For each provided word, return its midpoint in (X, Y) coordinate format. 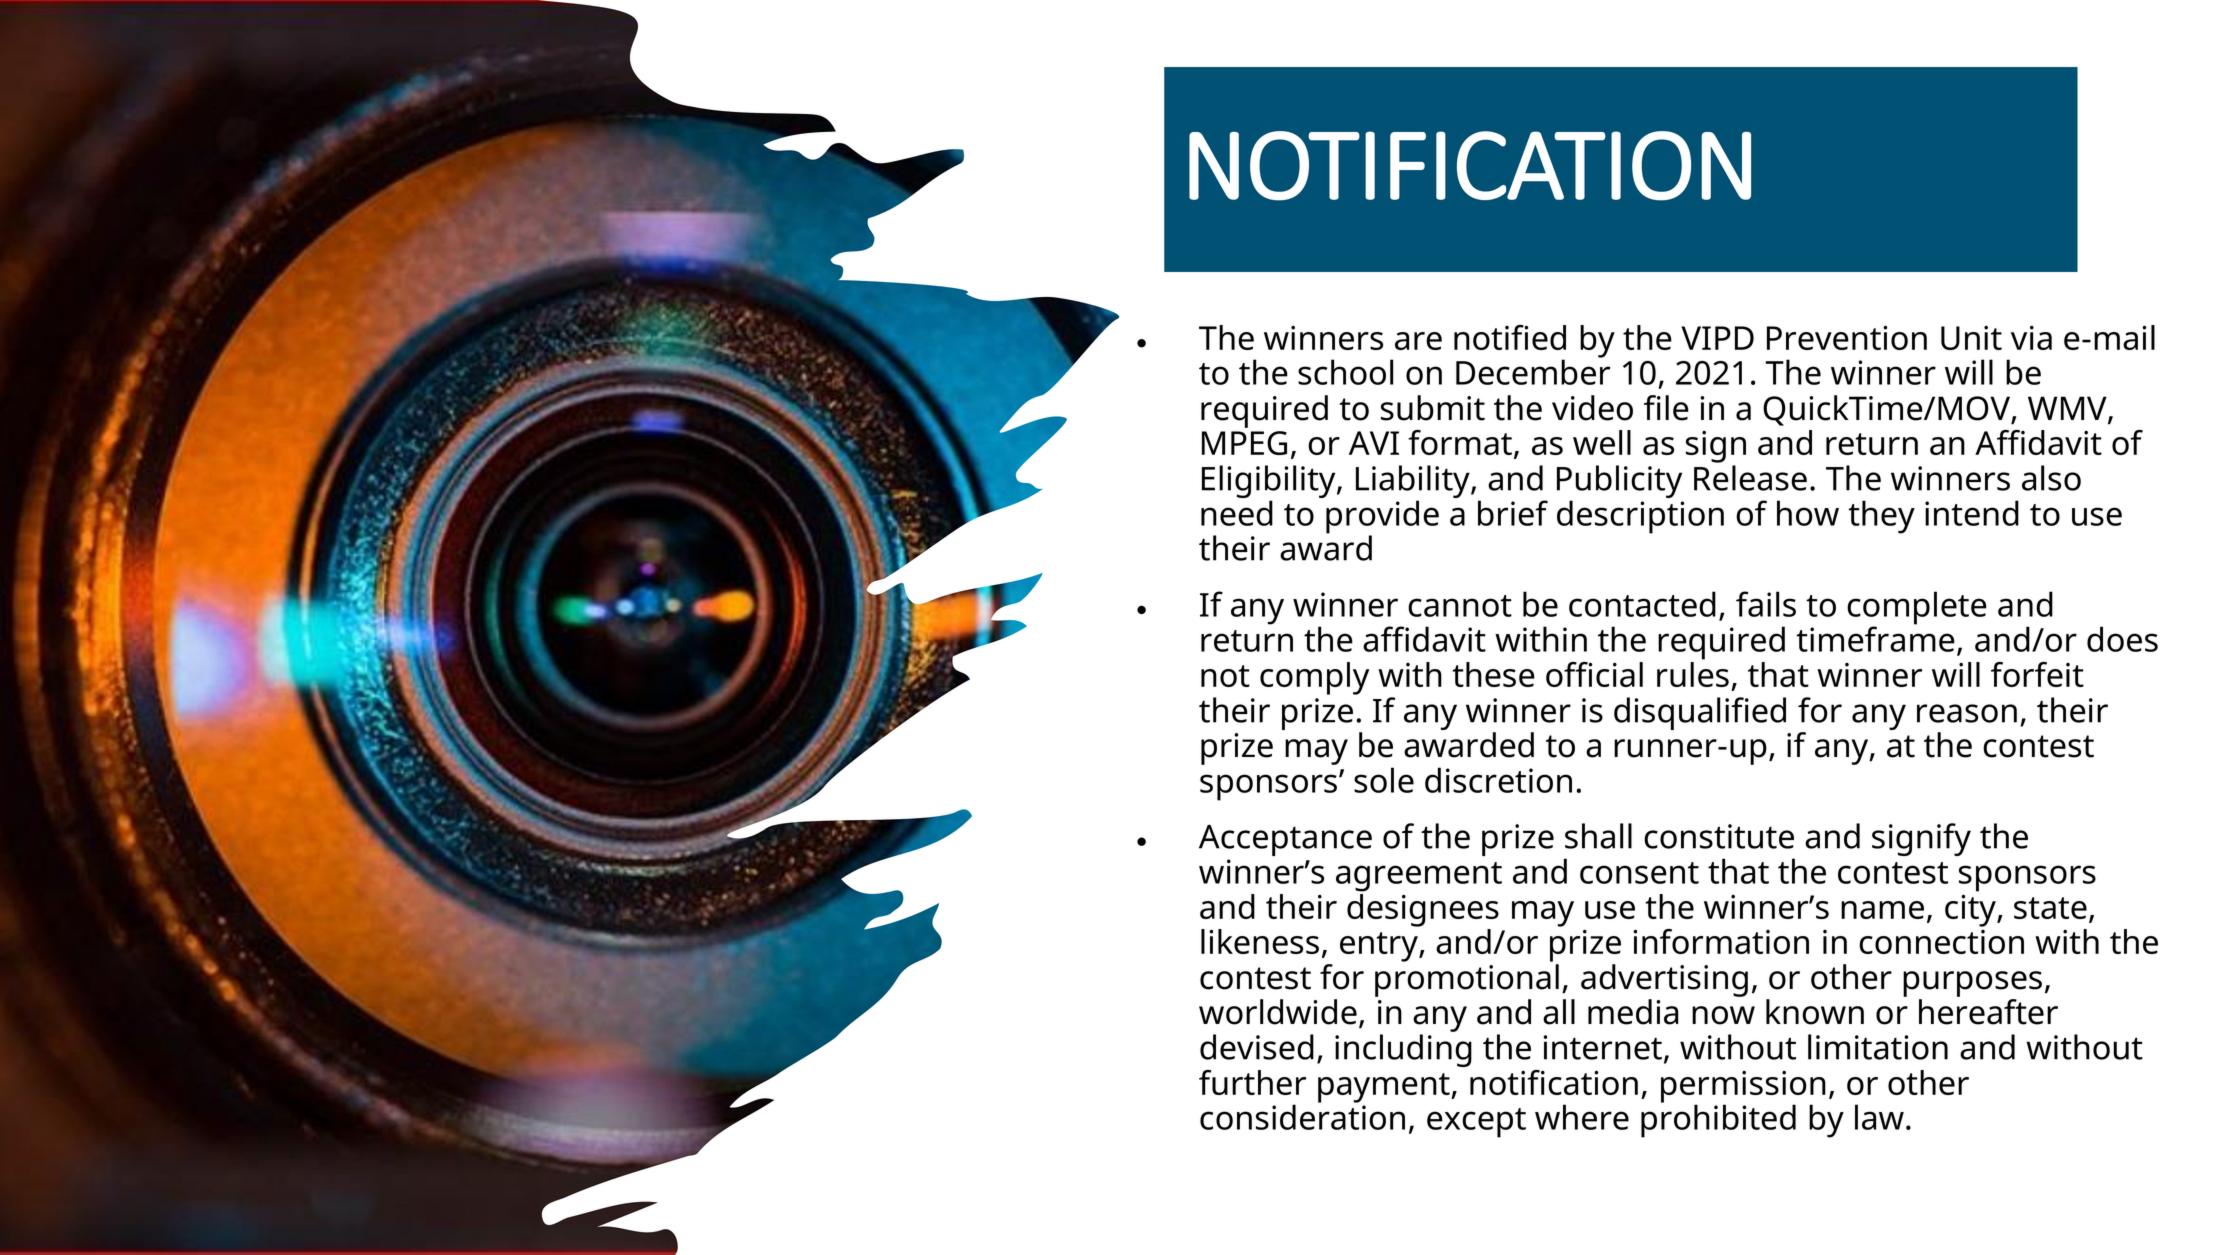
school (1345, 372)
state (2050, 908)
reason (1967, 713)
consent (1639, 873)
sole (1384, 780)
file (1666, 408)
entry (1380, 947)
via (2031, 337)
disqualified (1700, 713)
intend (1972, 513)
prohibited (1718, 1120)
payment (1385, 1088)
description (1640, 517)
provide (1382, 518)
